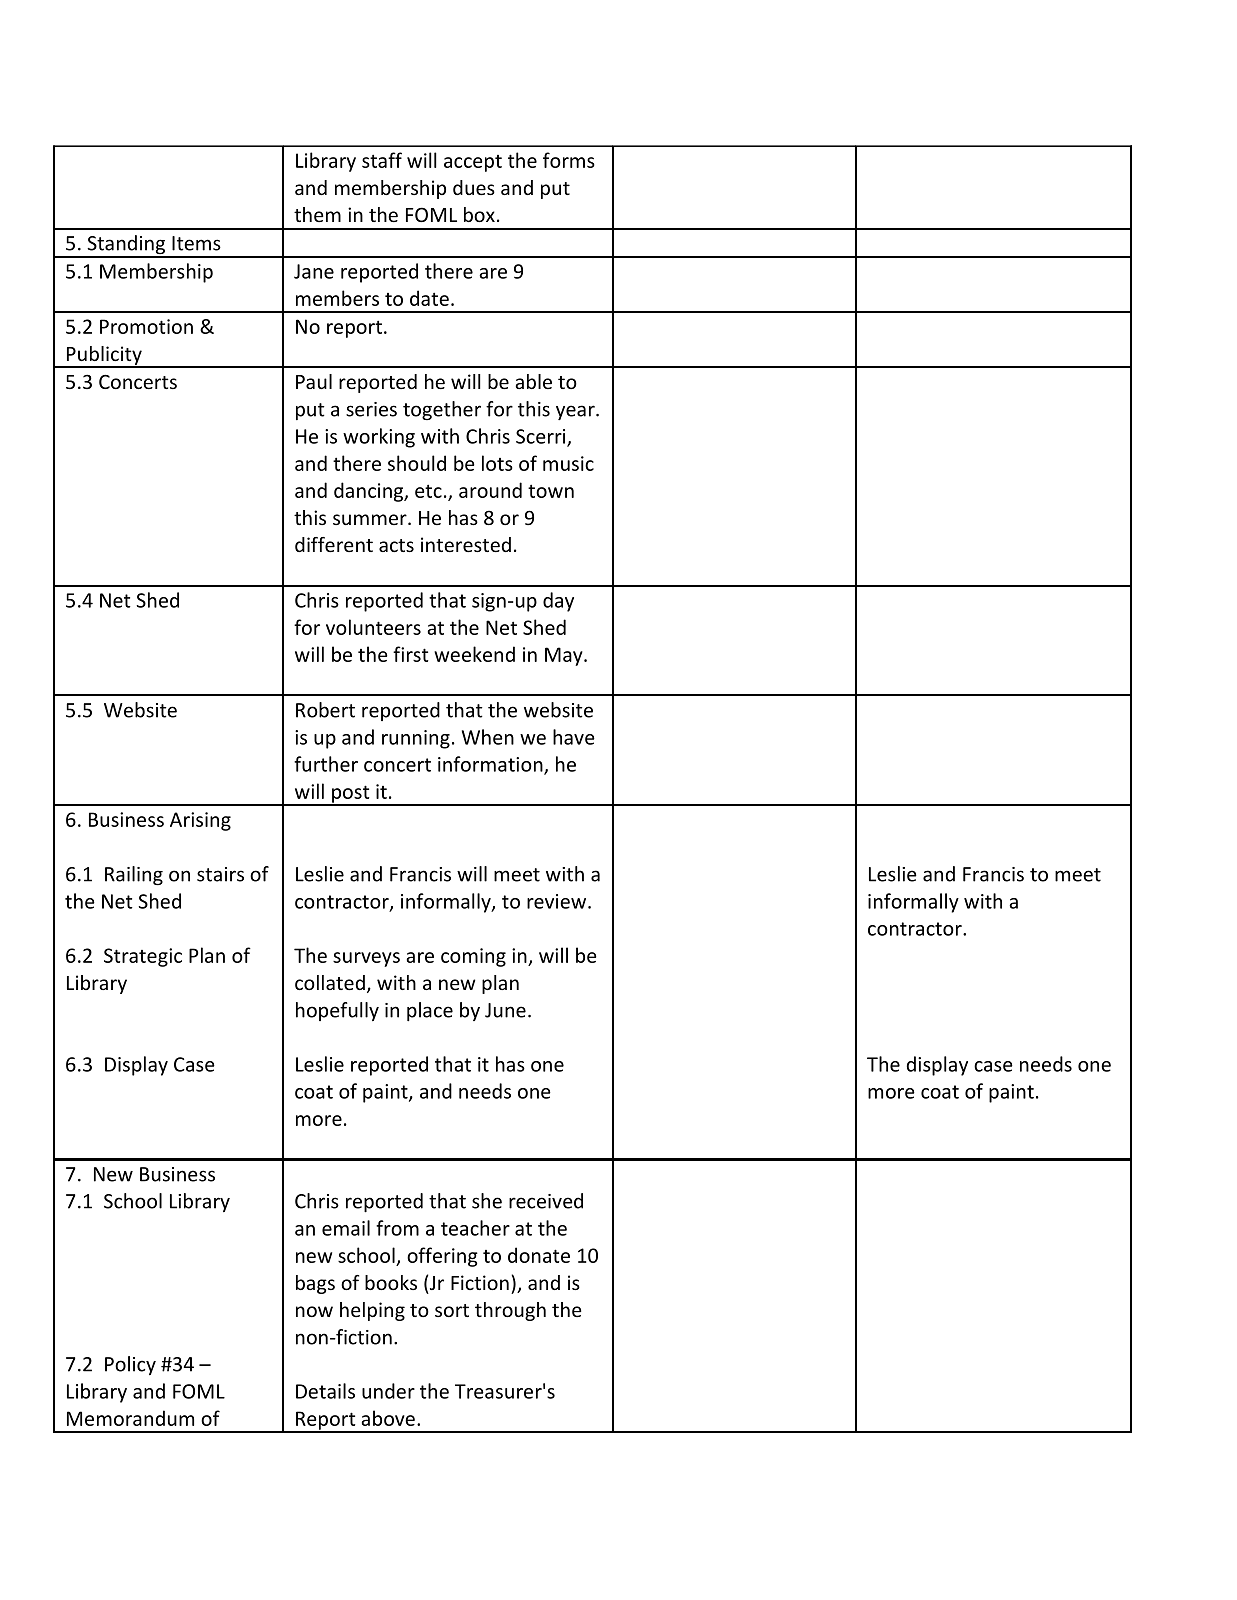 The image size is (1237, 1600). I want to click on Items, so click(196, 243).
